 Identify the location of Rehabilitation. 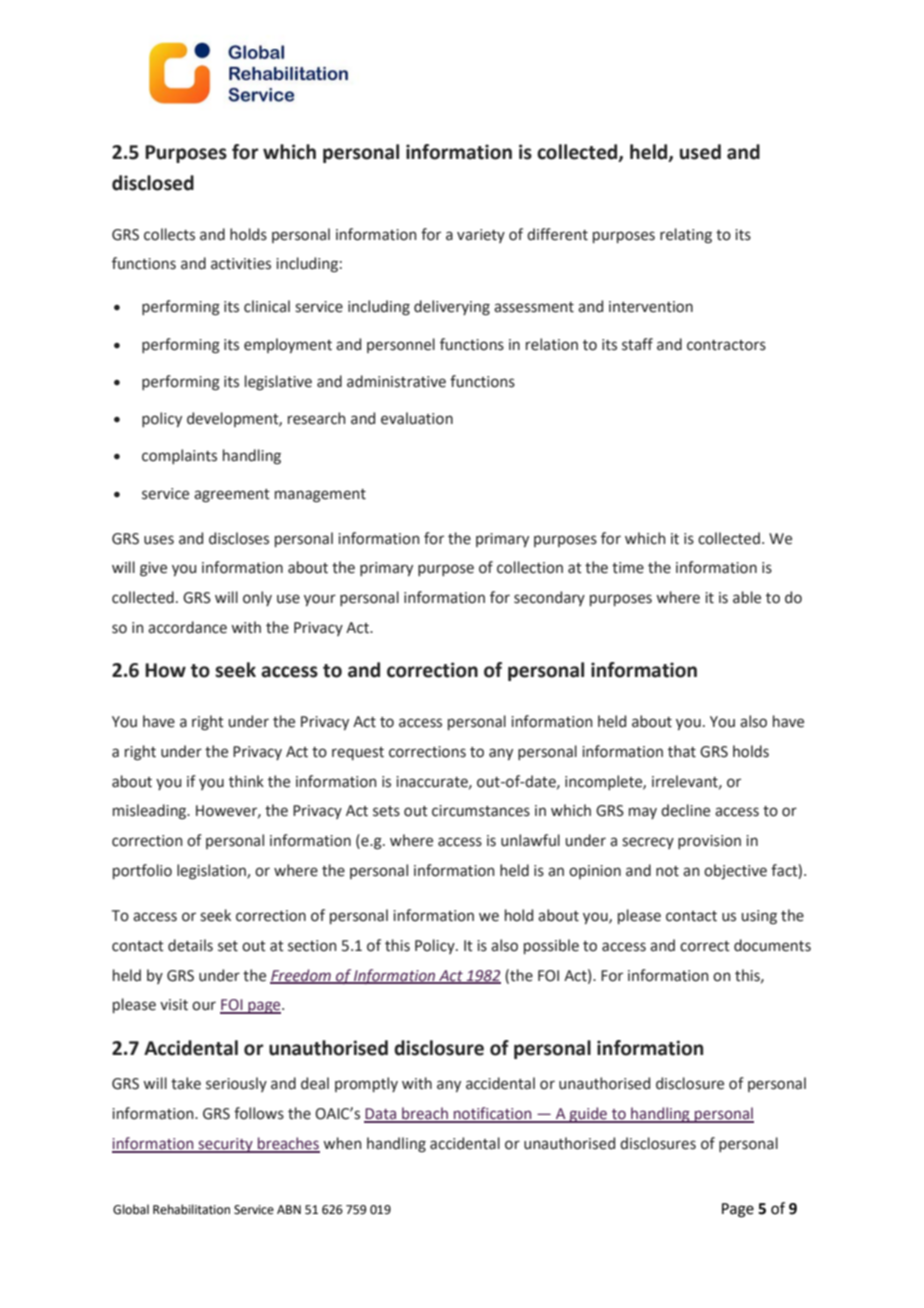
(191, 1209).
